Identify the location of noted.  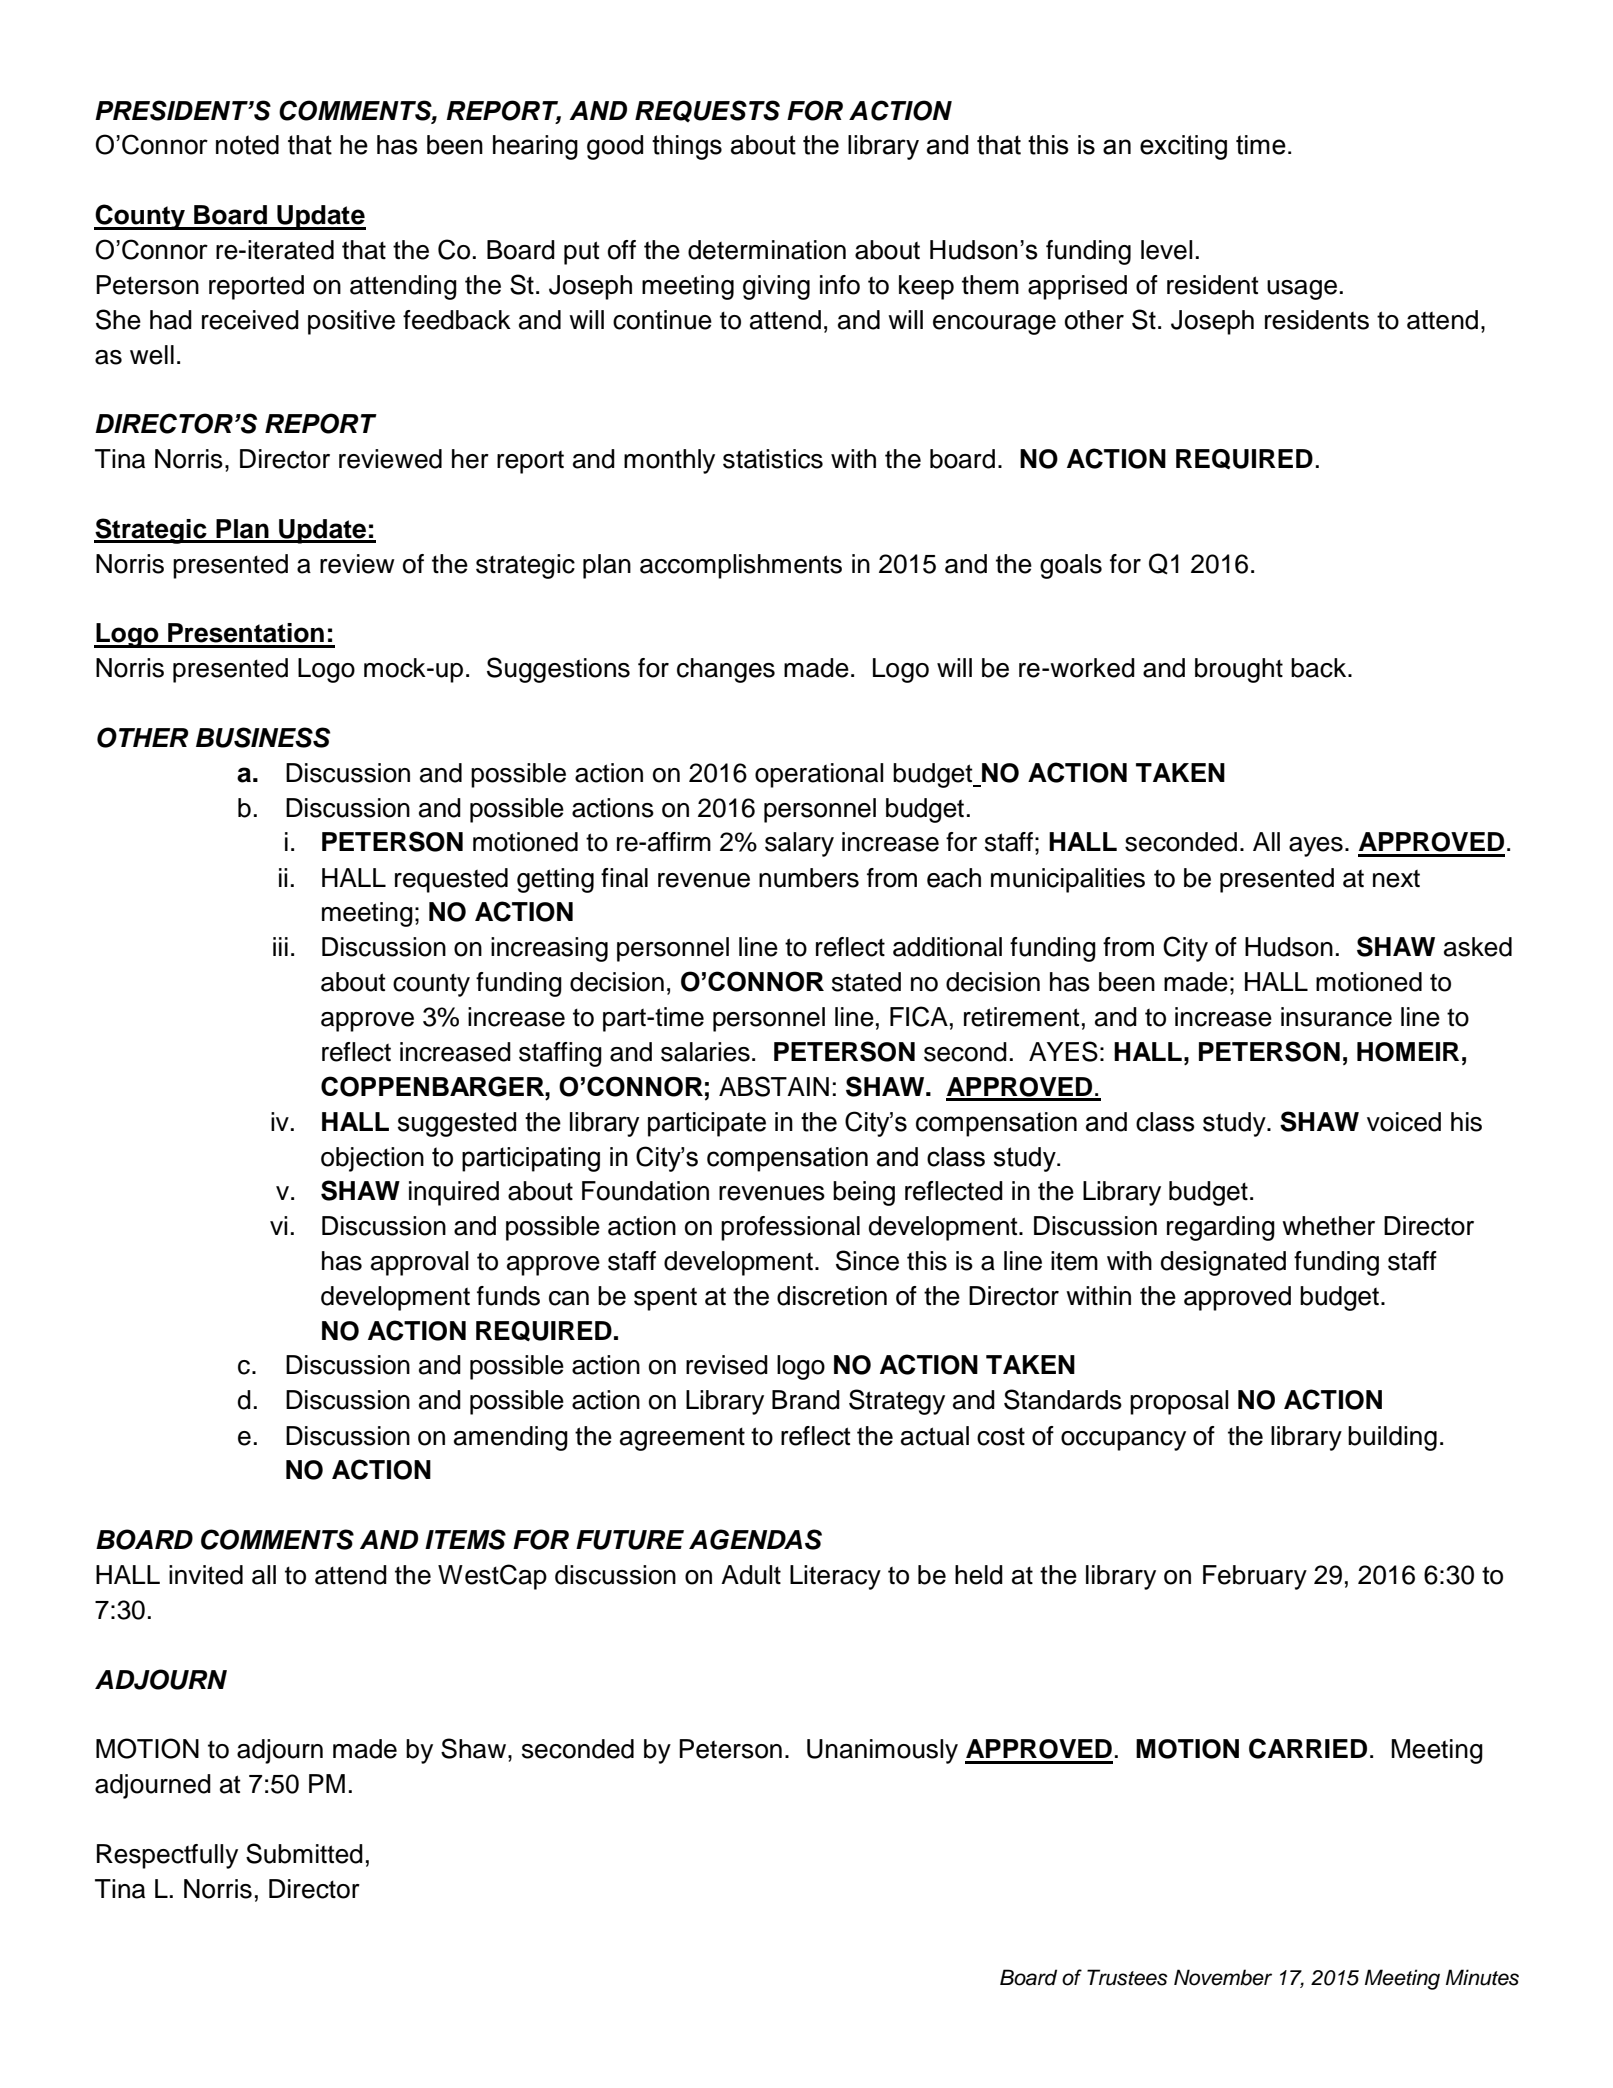
(247, 145).
